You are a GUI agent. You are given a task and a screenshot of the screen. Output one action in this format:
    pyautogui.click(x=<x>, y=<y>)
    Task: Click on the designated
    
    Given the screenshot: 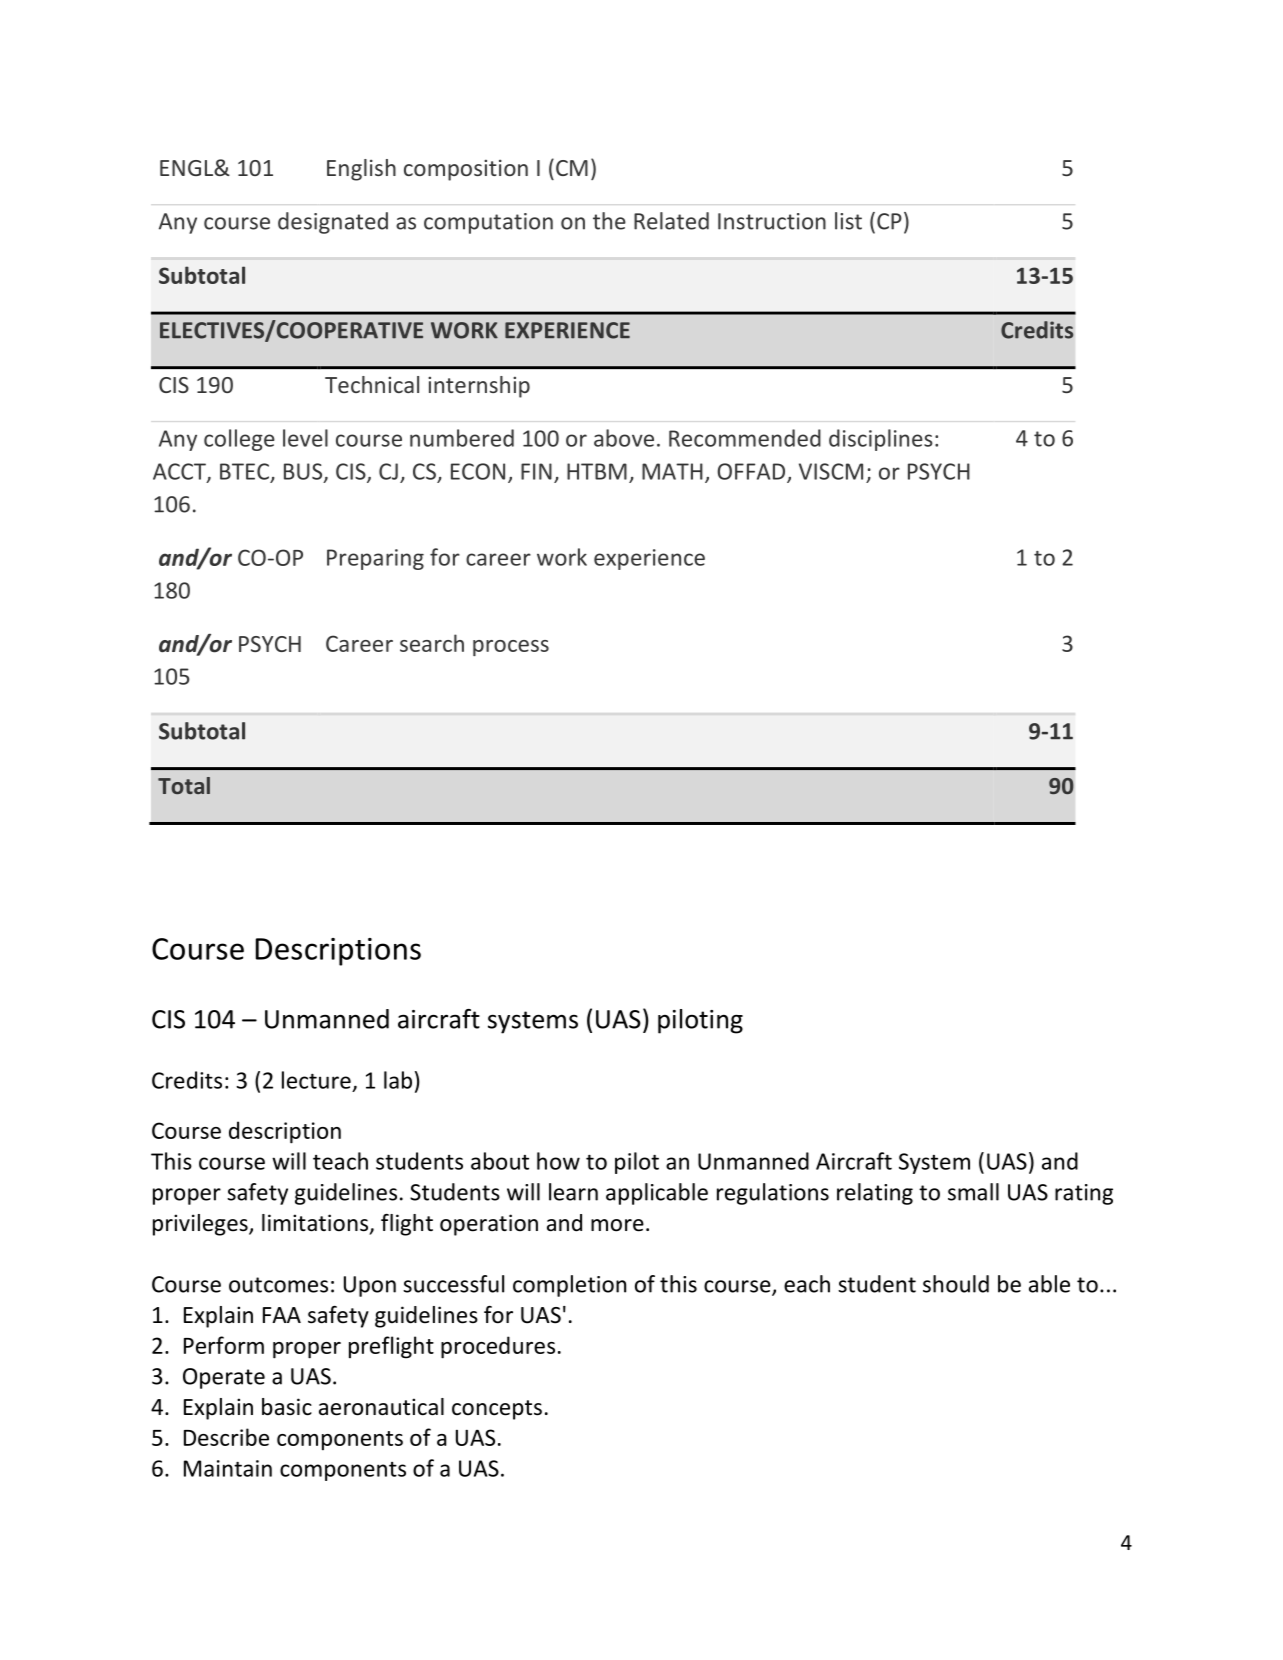 What is the action you would take?
    pyautogui.click(x=333, y=223)
